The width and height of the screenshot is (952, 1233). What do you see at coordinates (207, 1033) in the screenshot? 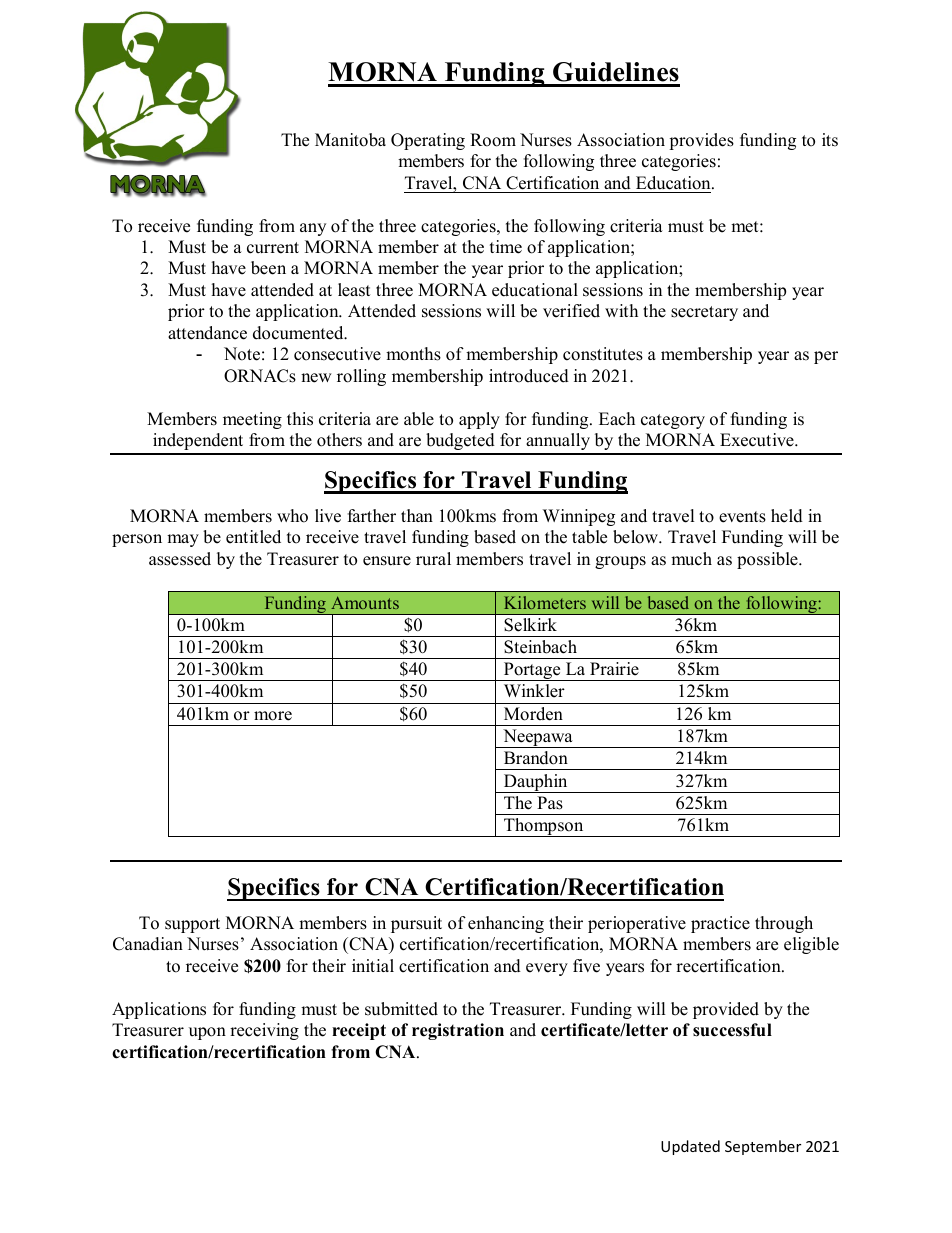
I see `upon` at bounding box center [207, 1033].
